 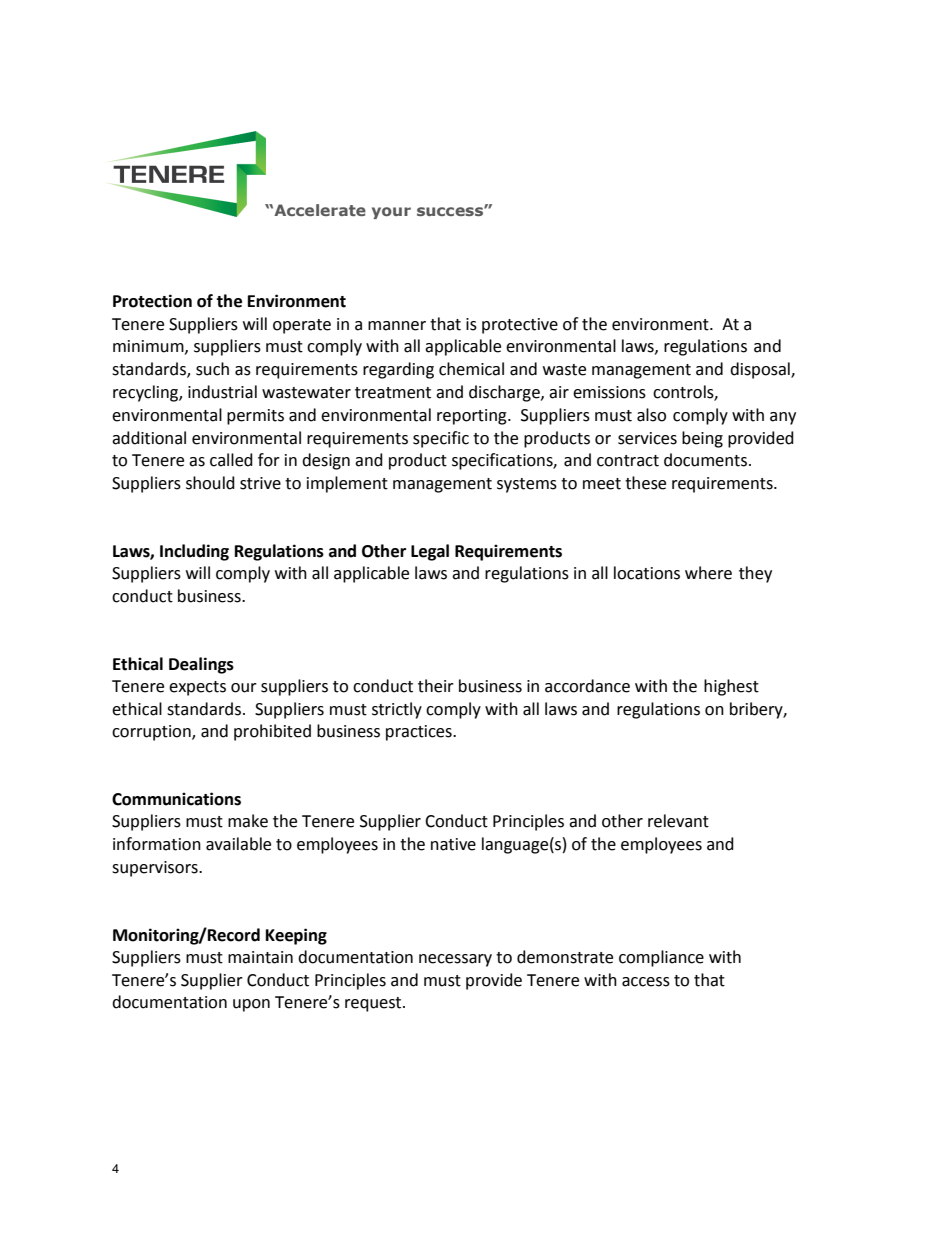 I want to click on your, so click(x=391, y=213).
